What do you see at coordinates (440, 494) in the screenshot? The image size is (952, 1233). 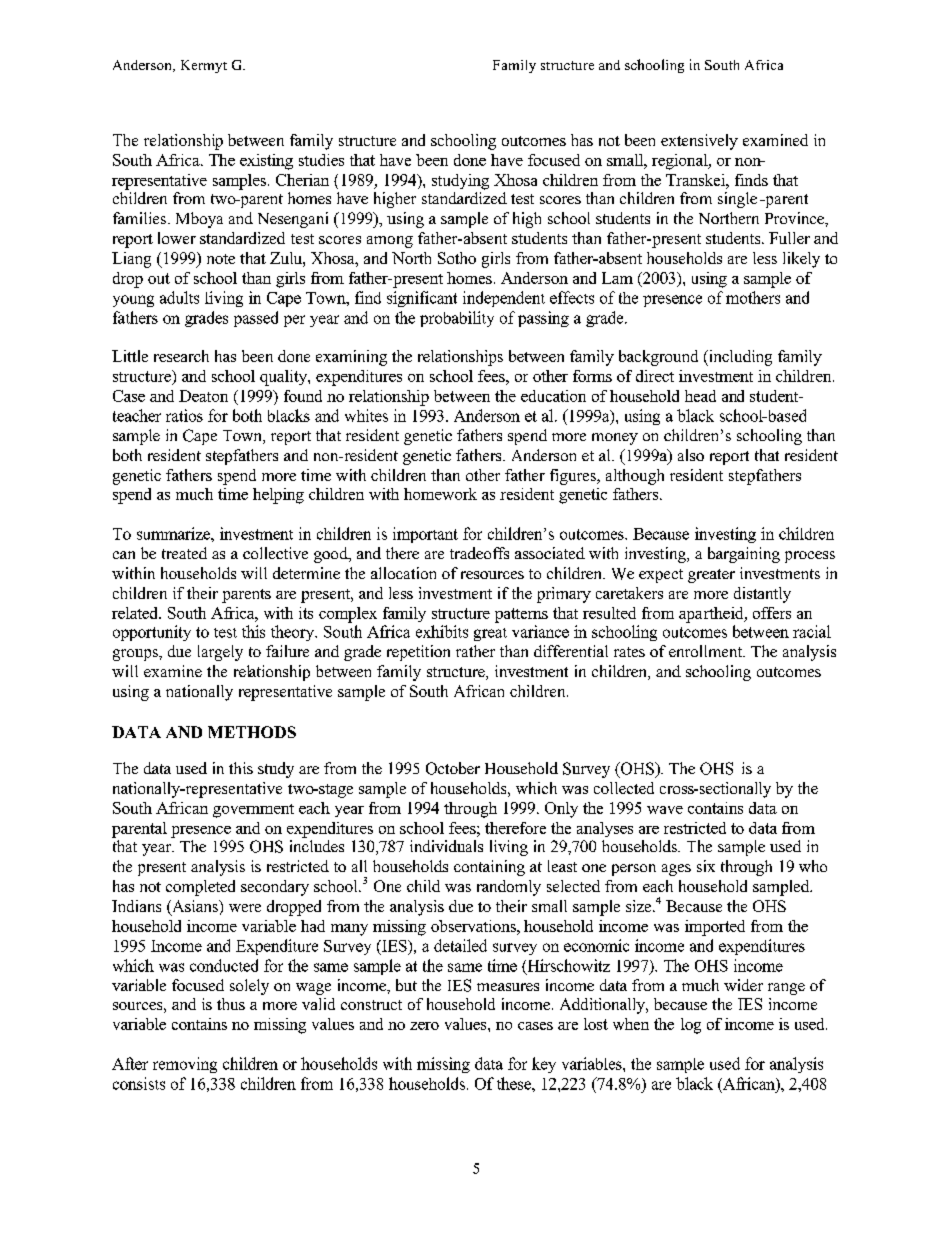 I see `homework` at bounding box center [440, 494].
